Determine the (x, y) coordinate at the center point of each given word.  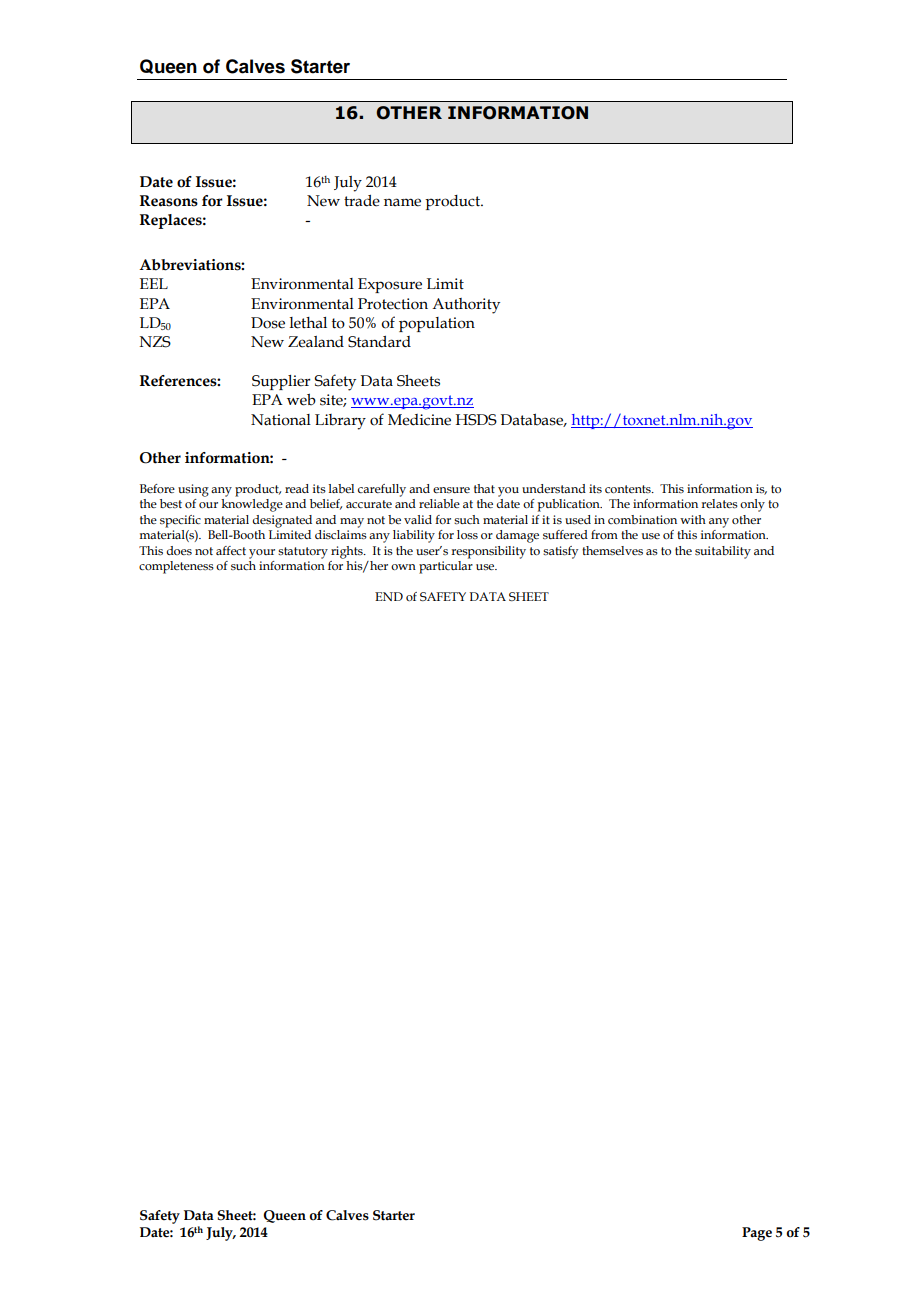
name (402, 202)
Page (757, 1234)
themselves (612, 550)
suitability (723, 552)
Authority (466, 306)
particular (446, 567)
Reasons (169, 201)
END (389, 596)
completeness (176, 567)
